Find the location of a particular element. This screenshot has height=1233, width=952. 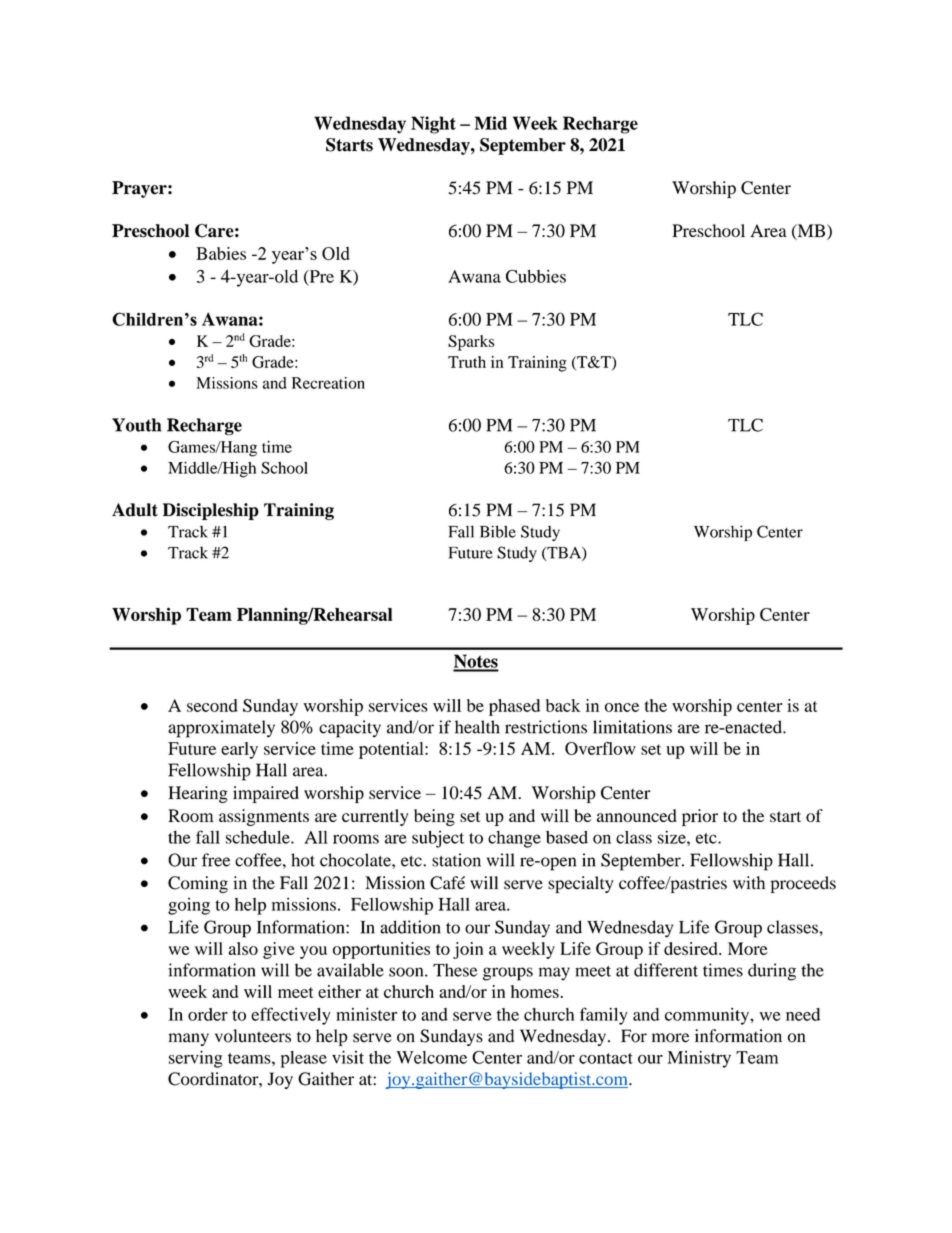

Night is located at coordinates (433, 125).
